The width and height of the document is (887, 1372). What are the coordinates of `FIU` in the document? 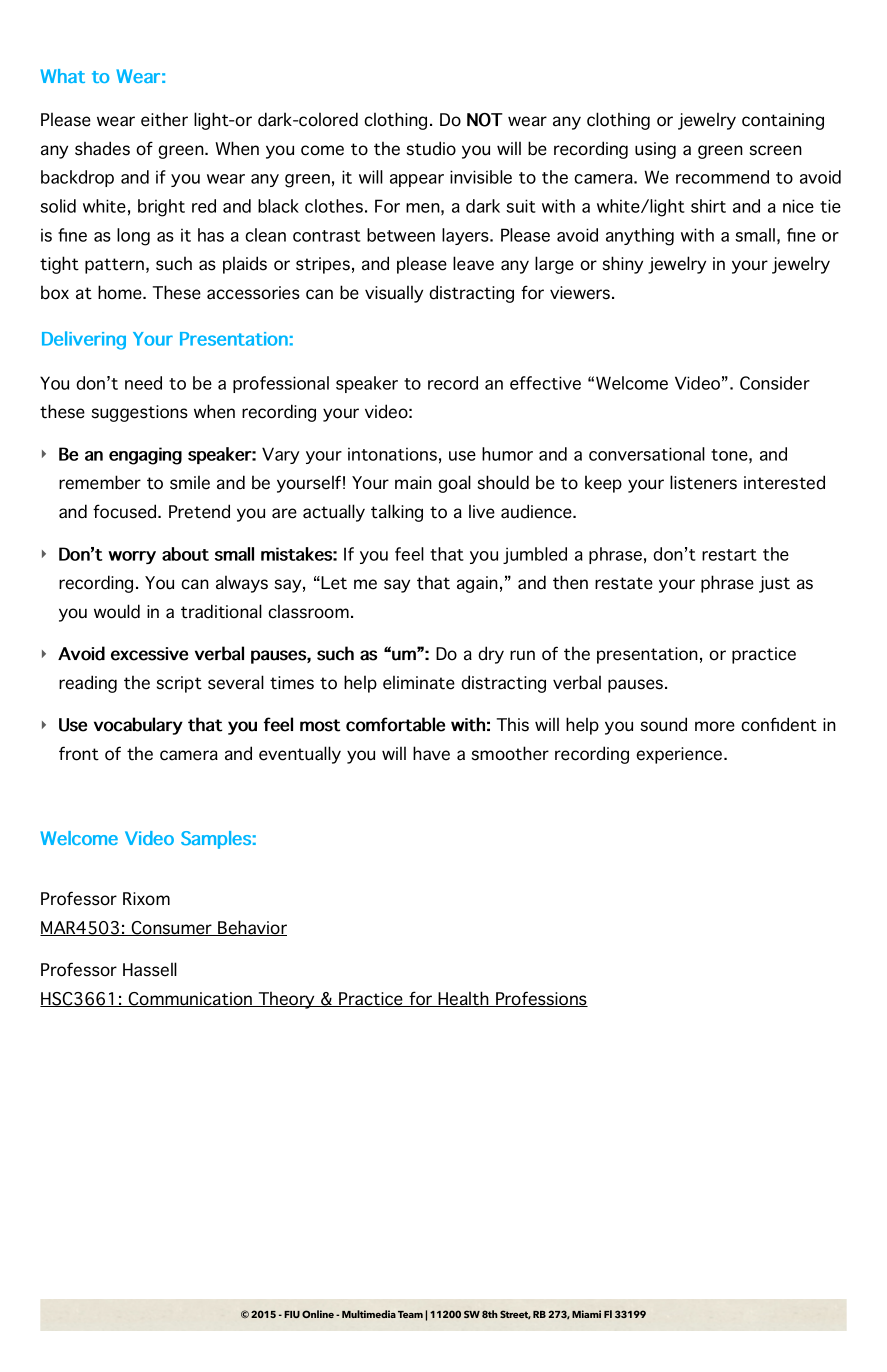 It's located at (292, 1314).
